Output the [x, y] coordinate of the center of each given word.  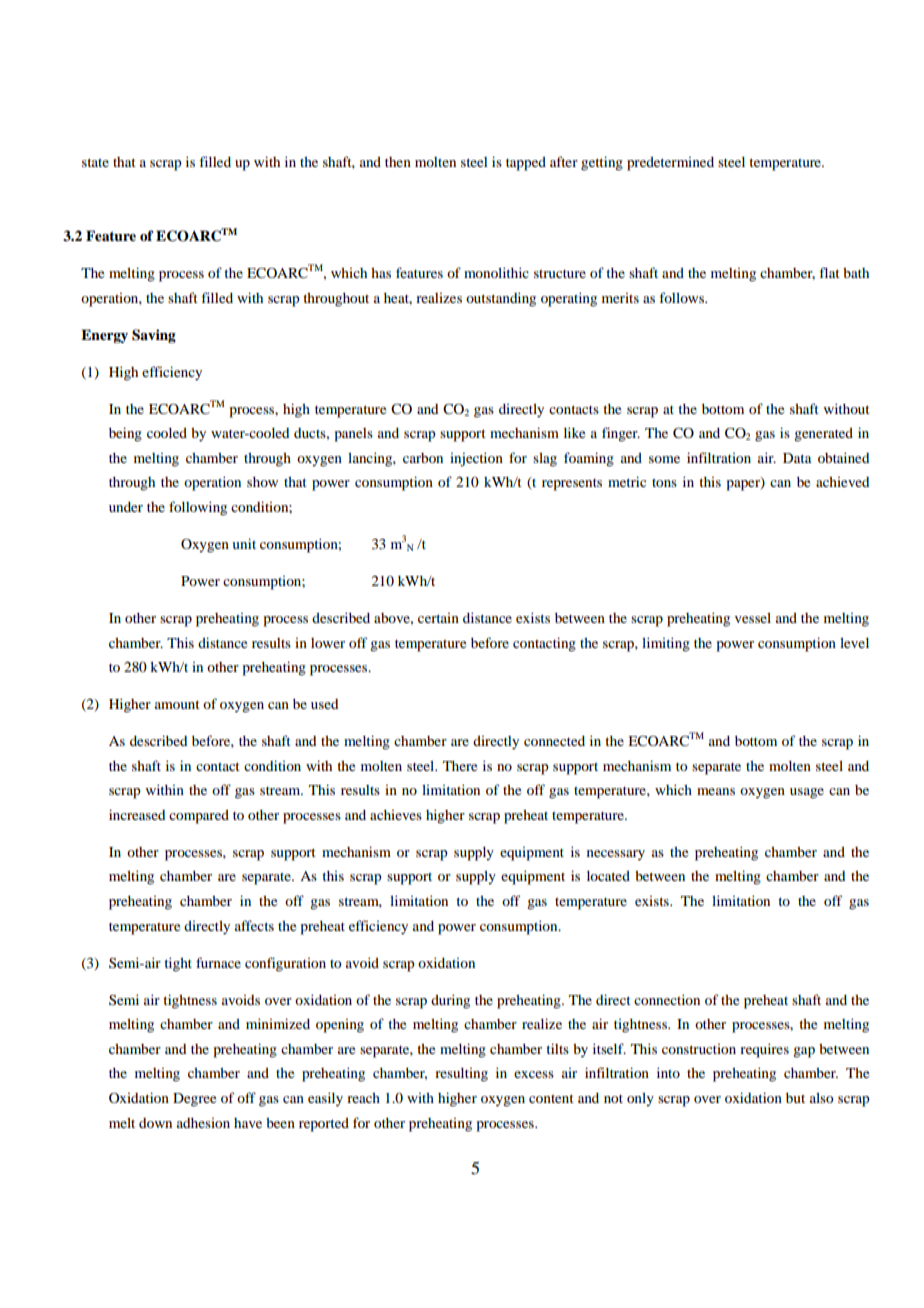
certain [438, 618]
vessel [753, 617]
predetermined [670, 164]
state [95, 162]
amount [177, 704]
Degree [194, 1100]
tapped [526, 164]
